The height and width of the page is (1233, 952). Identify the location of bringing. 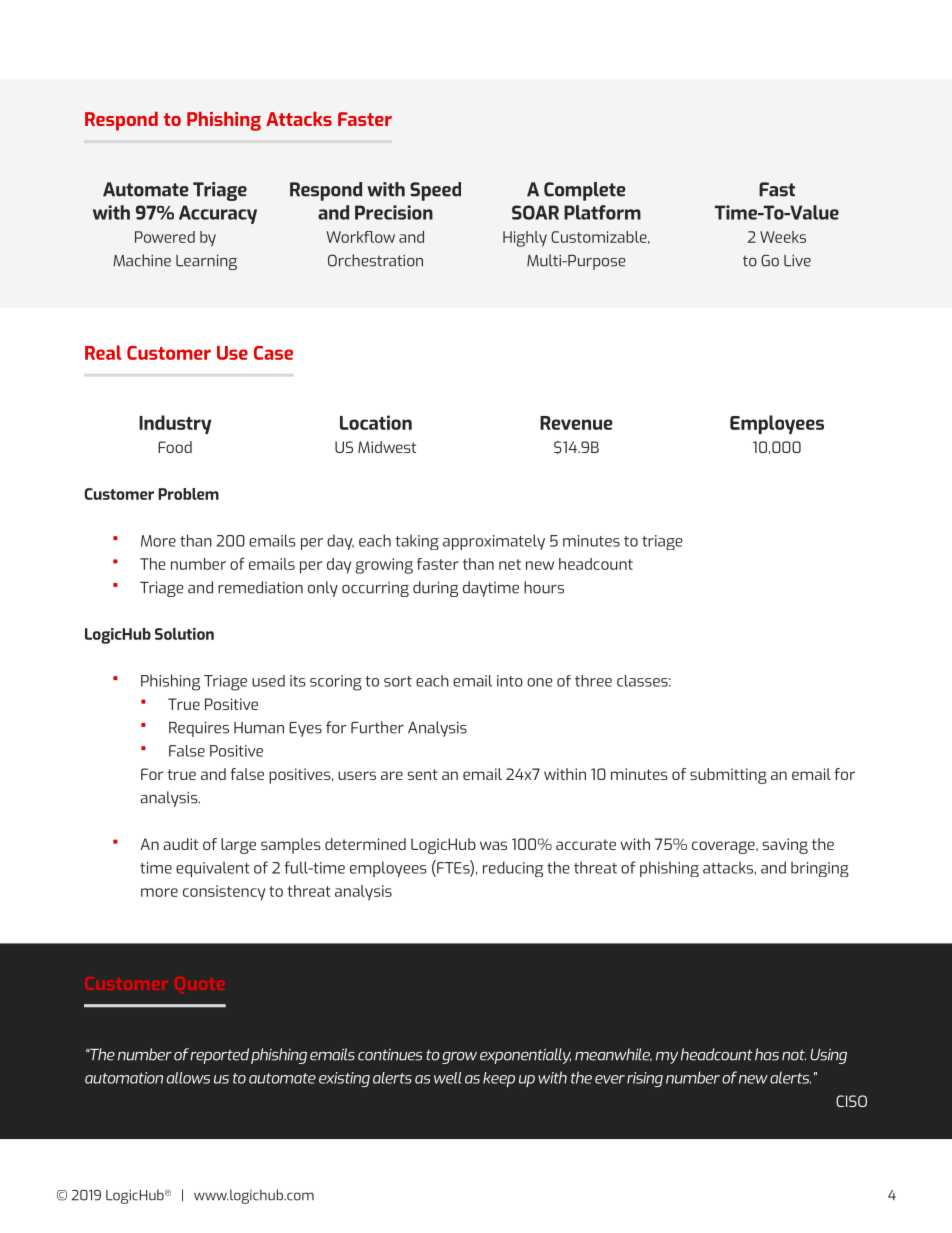
(820, 869).
